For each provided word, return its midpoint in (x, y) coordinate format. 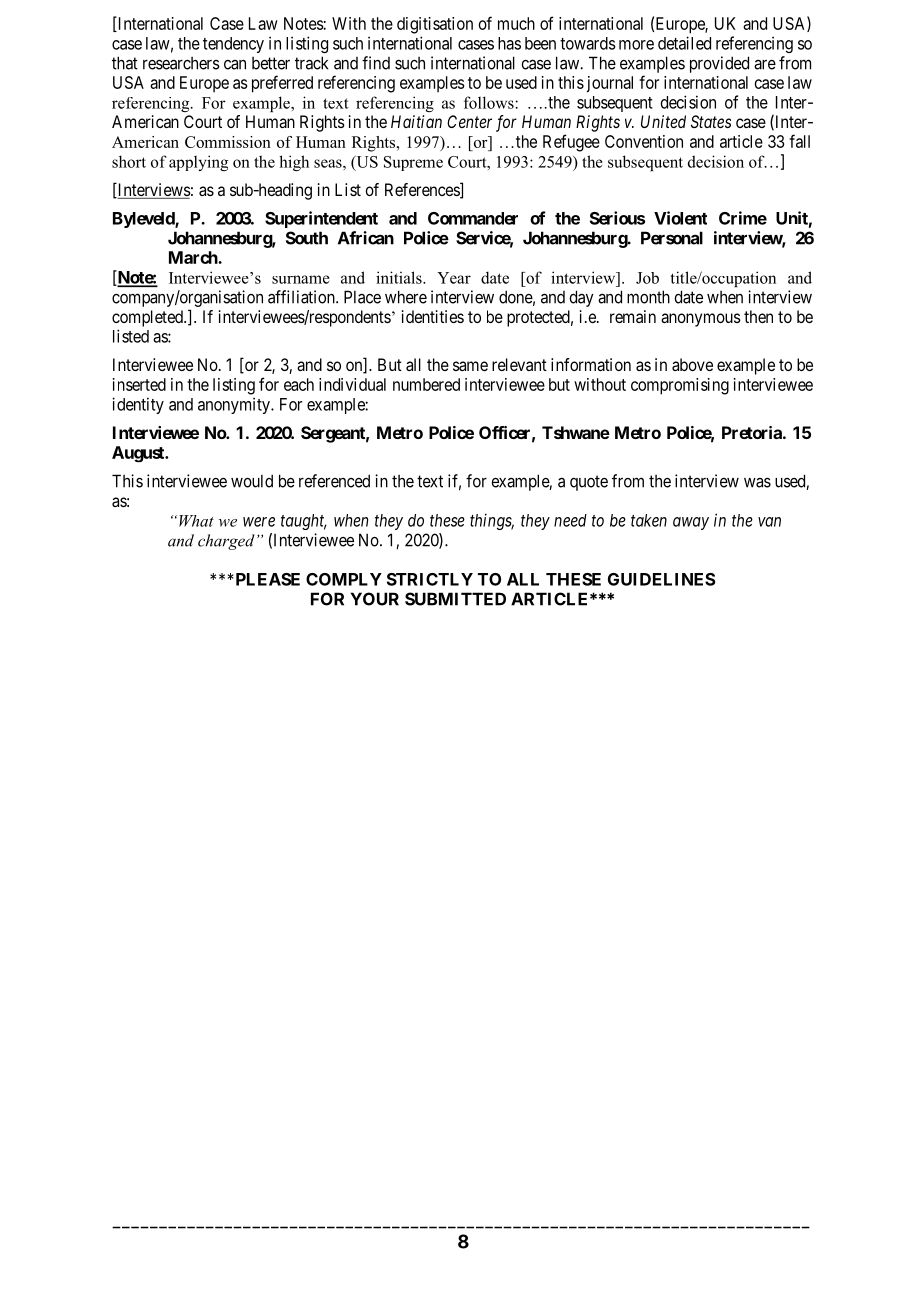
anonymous (701, 320)
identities (433, 316)
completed (148, 318)
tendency (233, 45)
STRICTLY (430, 579)
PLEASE (266, 579)
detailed (684, 43)
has (509, 43)
